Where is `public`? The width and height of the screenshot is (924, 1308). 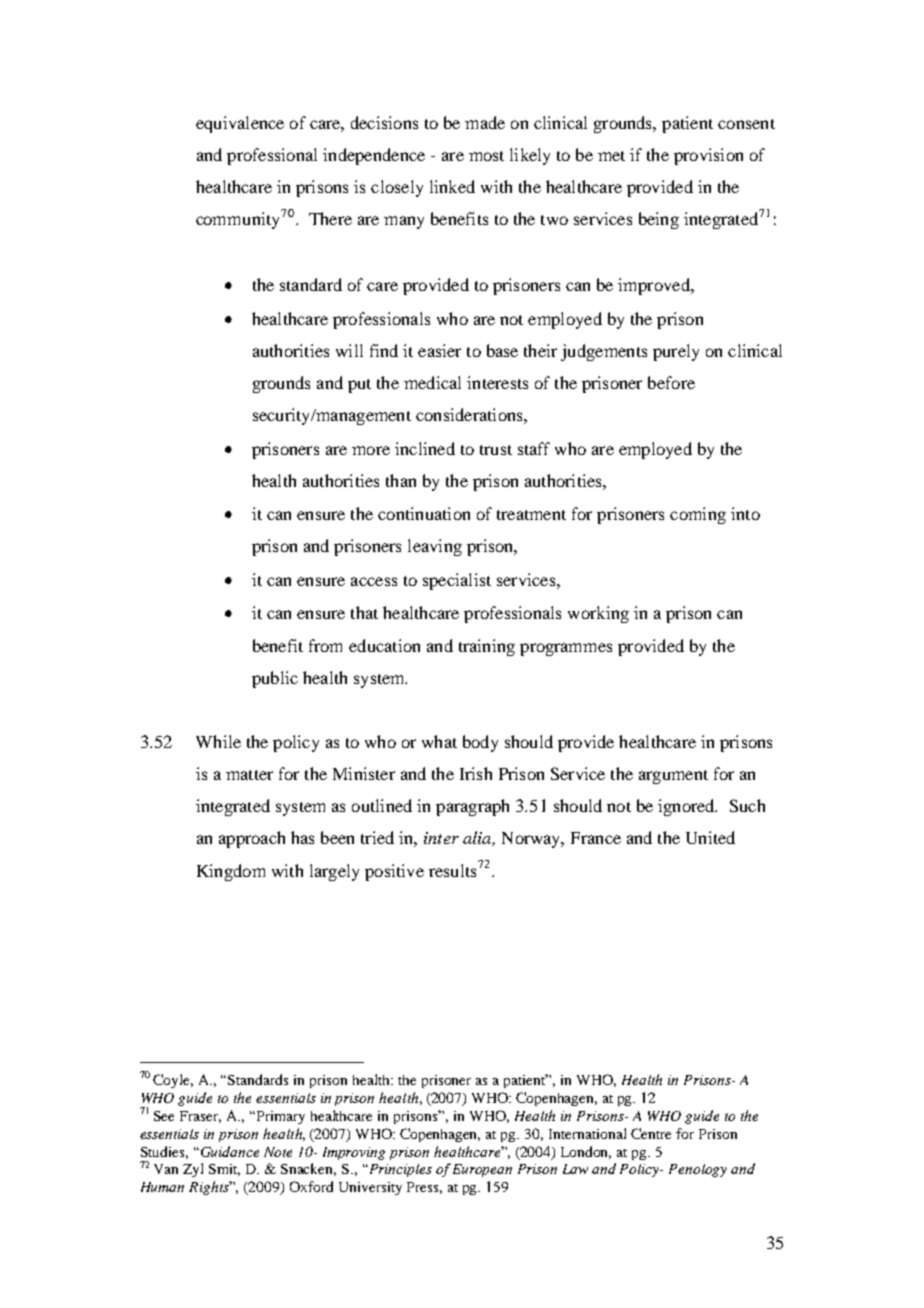 public is located at coordinates (275, 679).
